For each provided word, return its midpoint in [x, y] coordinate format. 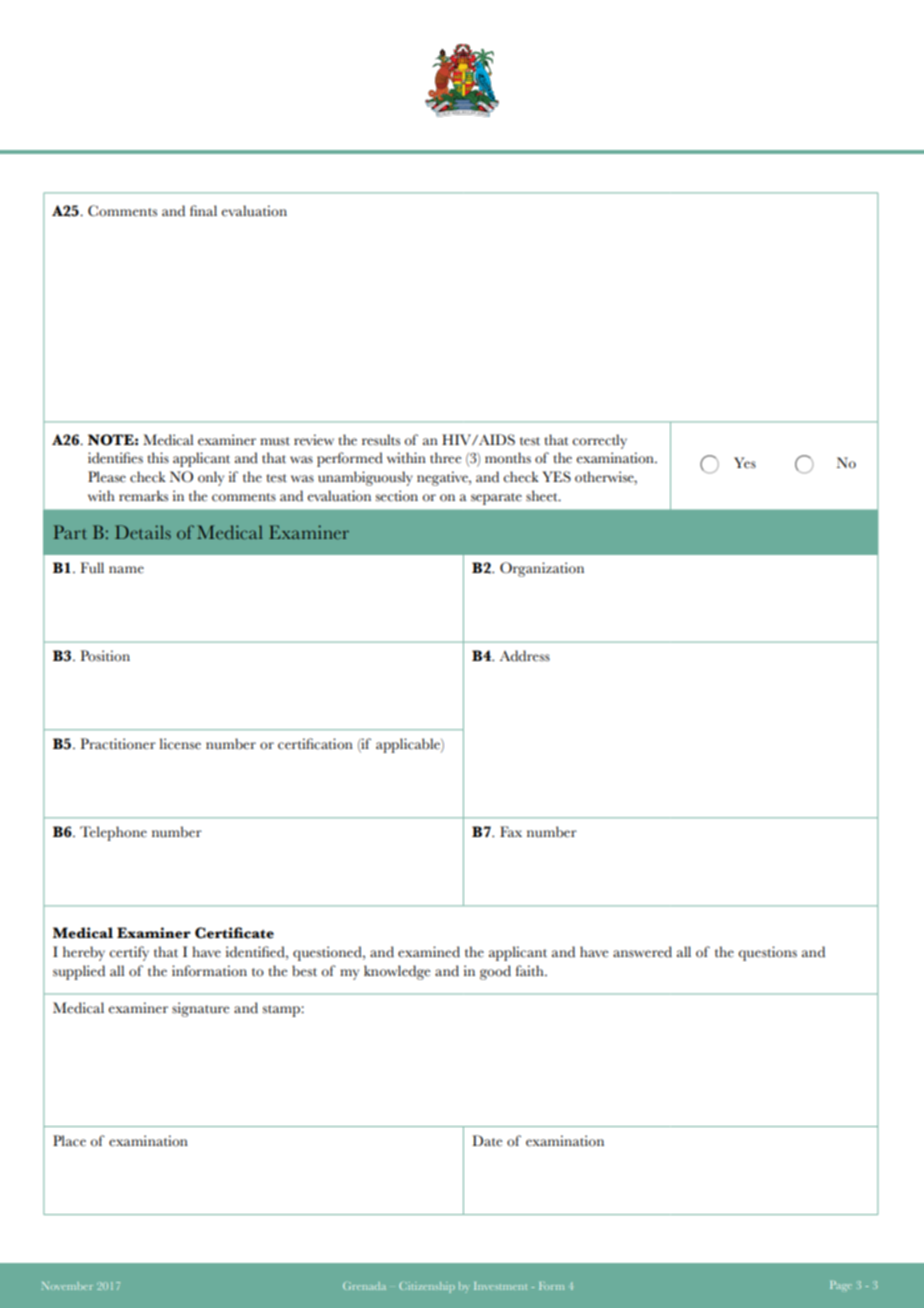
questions [767, 953]
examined [429, 952]
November [67, 1286]
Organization [542, 569]
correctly [599, 441]
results [381, 440]
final [203, 210]
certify [129, 953]
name [126, 570]
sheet [543, 496]
